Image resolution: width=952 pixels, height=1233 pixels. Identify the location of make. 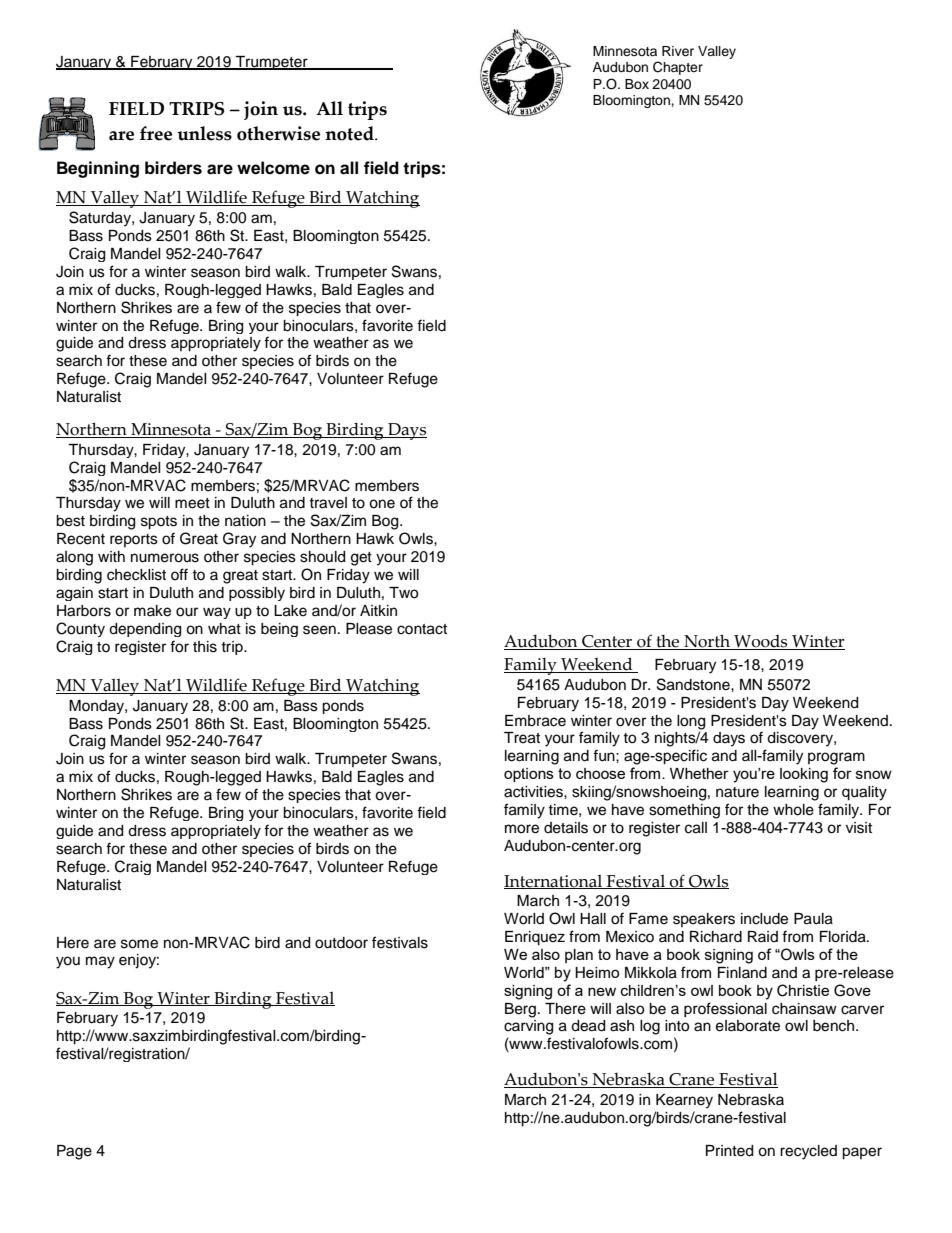
(152, 611).
